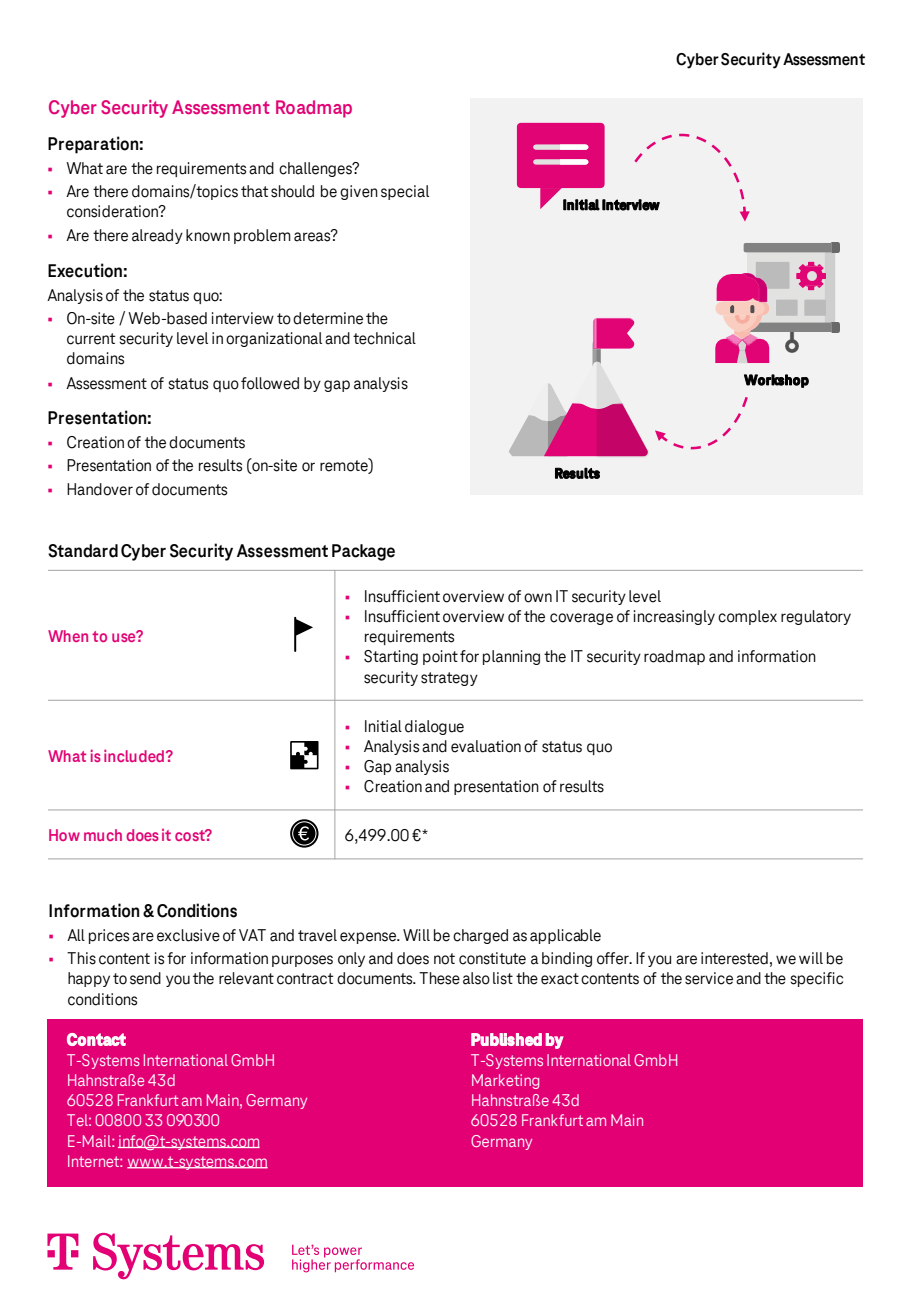 Image resolution: width=911 pixels, height=1316 pixels. I want to click on special, so click(405, 192).
